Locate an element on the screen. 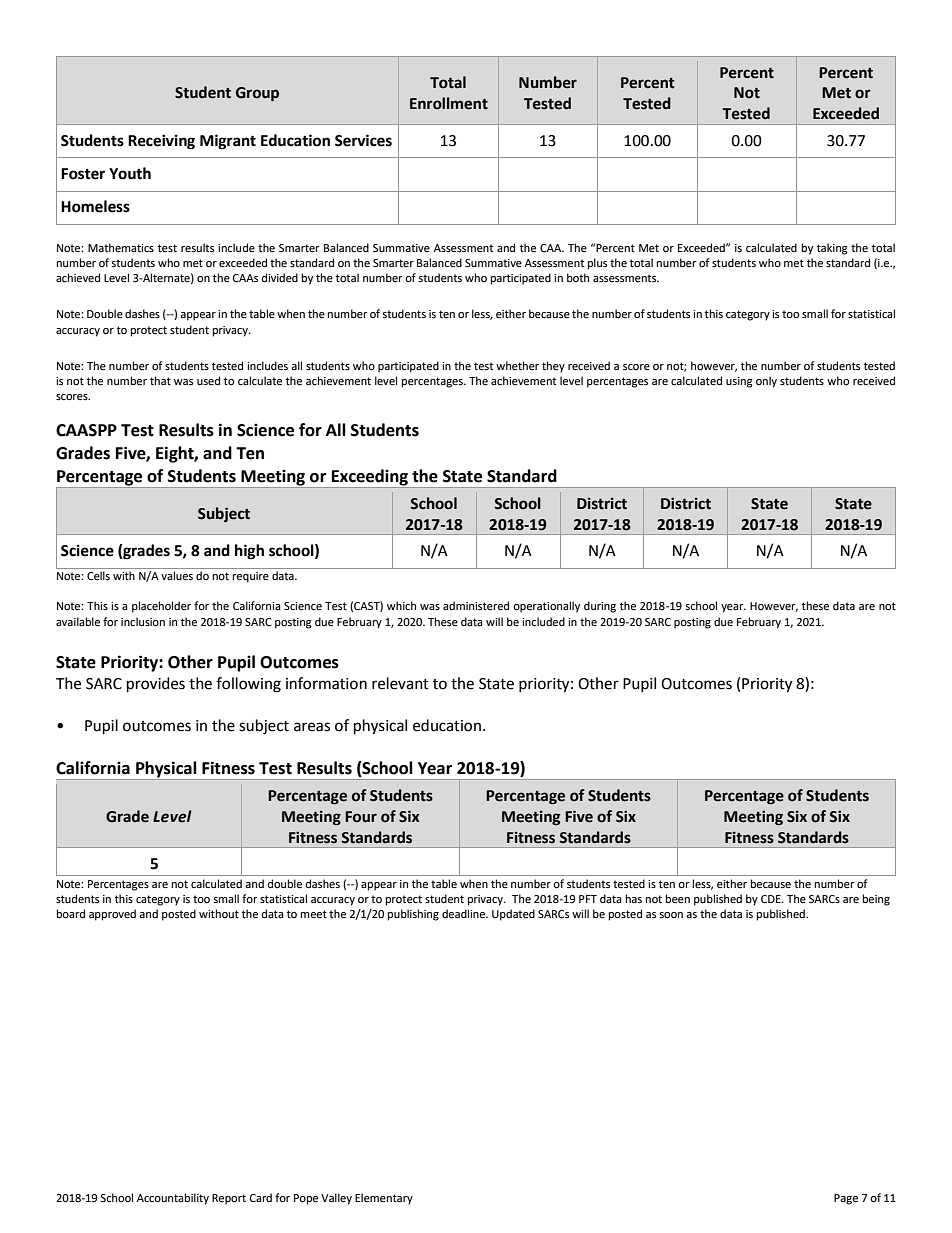  during is located at coordinates (600, 607).
